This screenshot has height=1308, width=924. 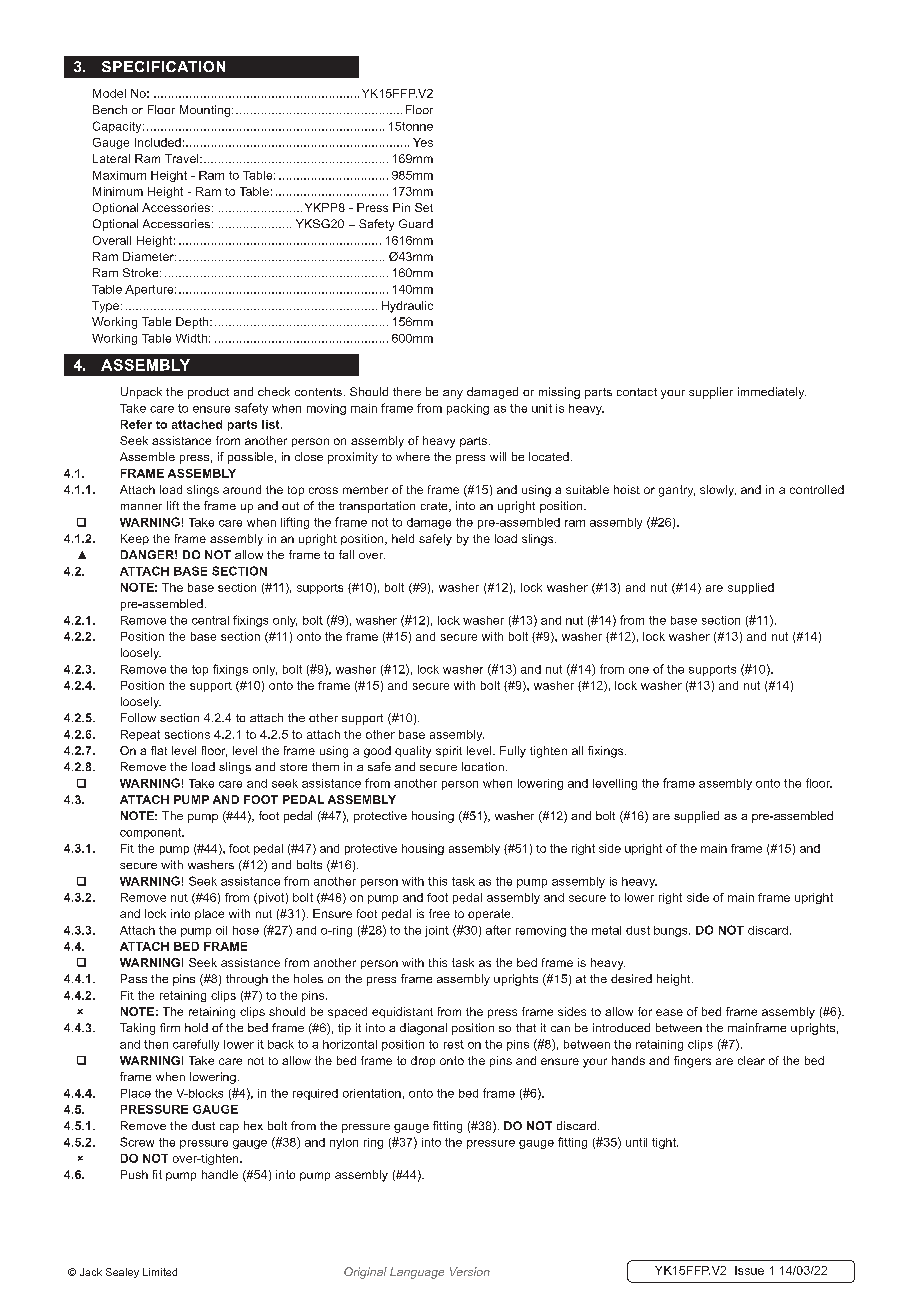 What do you see at coordinates (483, 766) in the screenshot?
I see `location` at bounding box center [483, 766].
